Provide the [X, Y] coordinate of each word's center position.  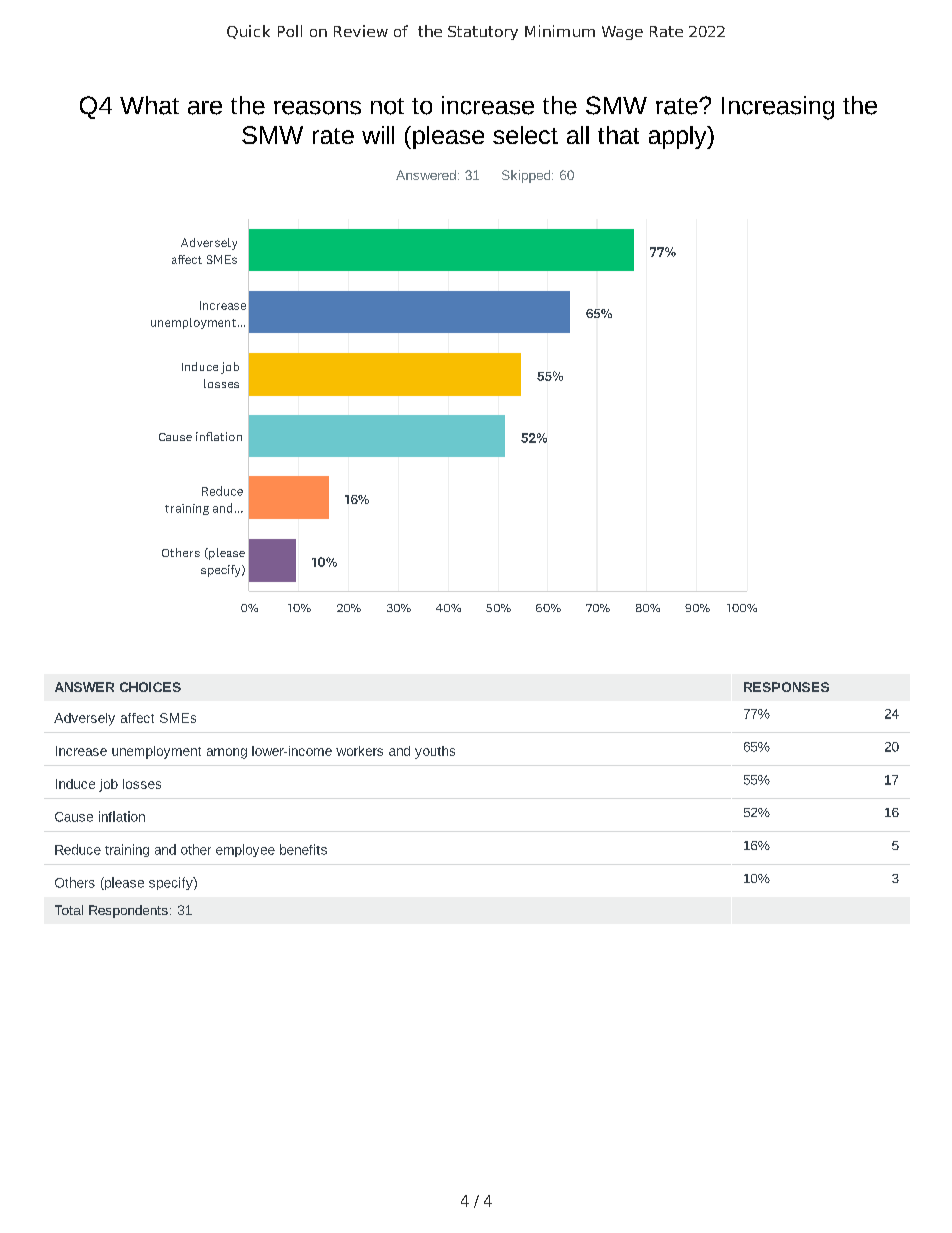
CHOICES [150, 687]
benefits [303, 849]
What [149, 105]
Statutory [483, 33]
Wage [622, 33]
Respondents [128, 911]
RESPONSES [786, 687]
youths [435, 752]
